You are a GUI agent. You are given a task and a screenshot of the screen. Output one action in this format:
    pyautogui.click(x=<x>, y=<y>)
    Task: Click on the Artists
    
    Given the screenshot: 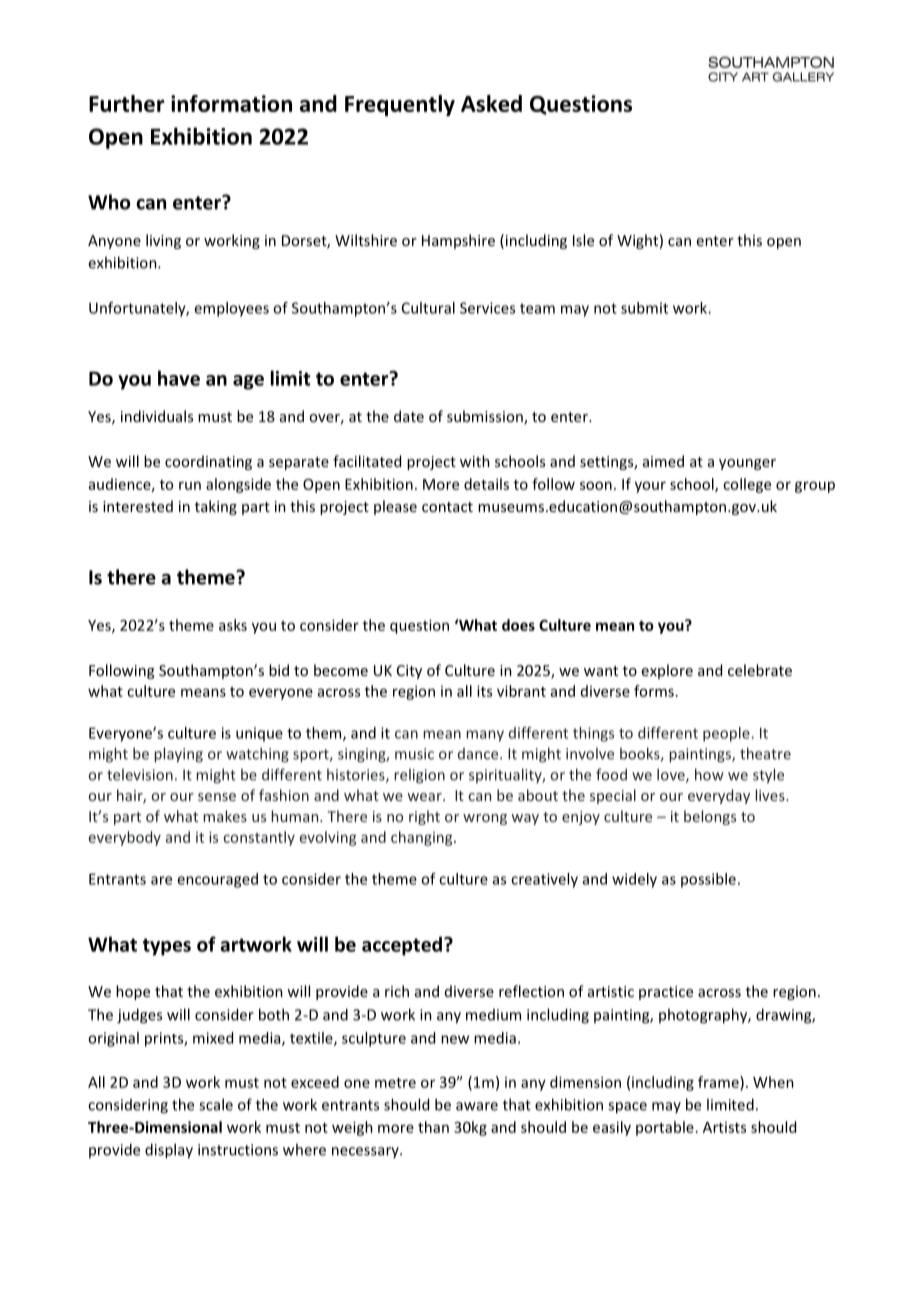 What is the action you would take?
    pyautogui.click(x=724, y=1127)
